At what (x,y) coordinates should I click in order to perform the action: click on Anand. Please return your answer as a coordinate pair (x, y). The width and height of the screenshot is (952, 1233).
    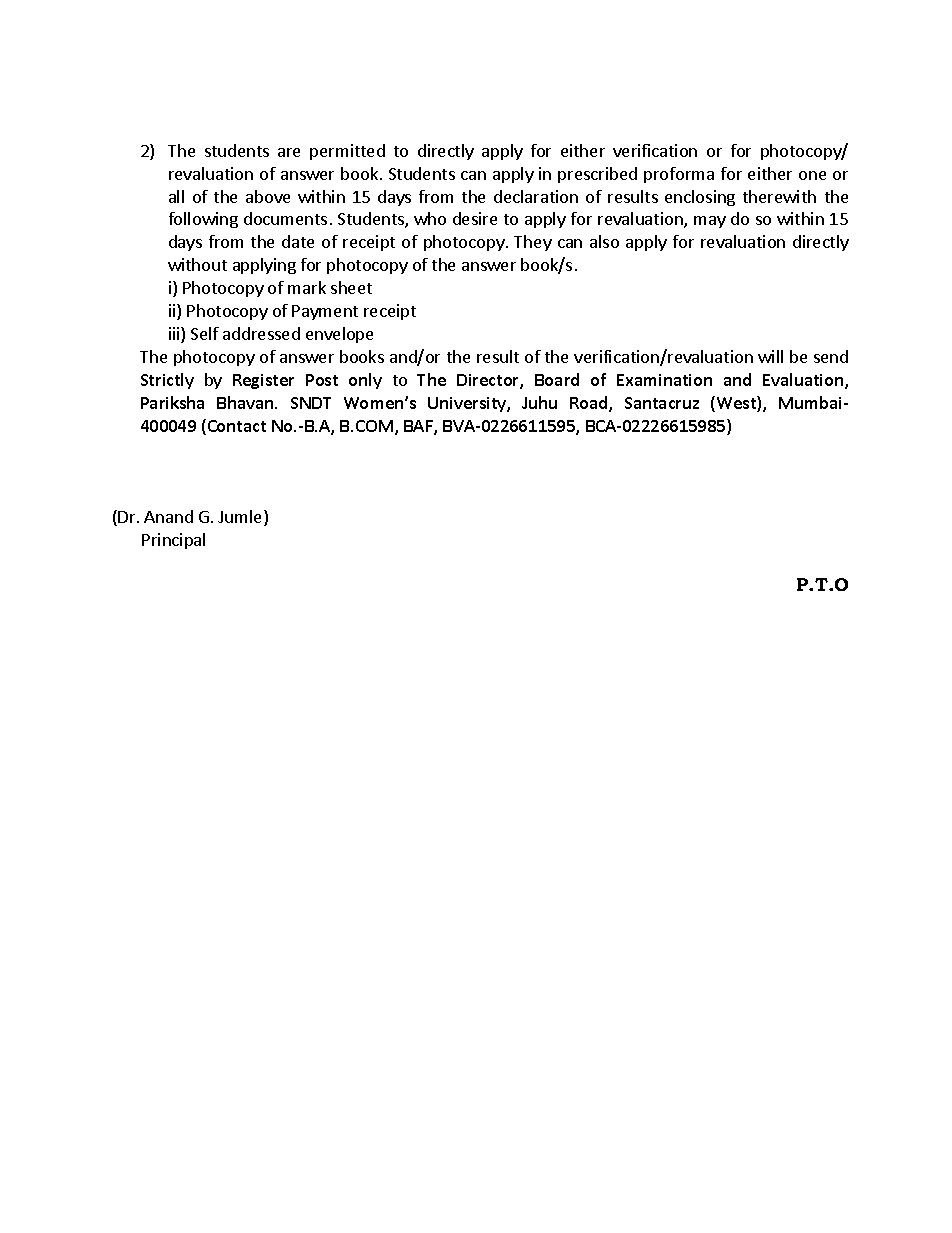
    Looking at the image, I should click on (168, 516).
